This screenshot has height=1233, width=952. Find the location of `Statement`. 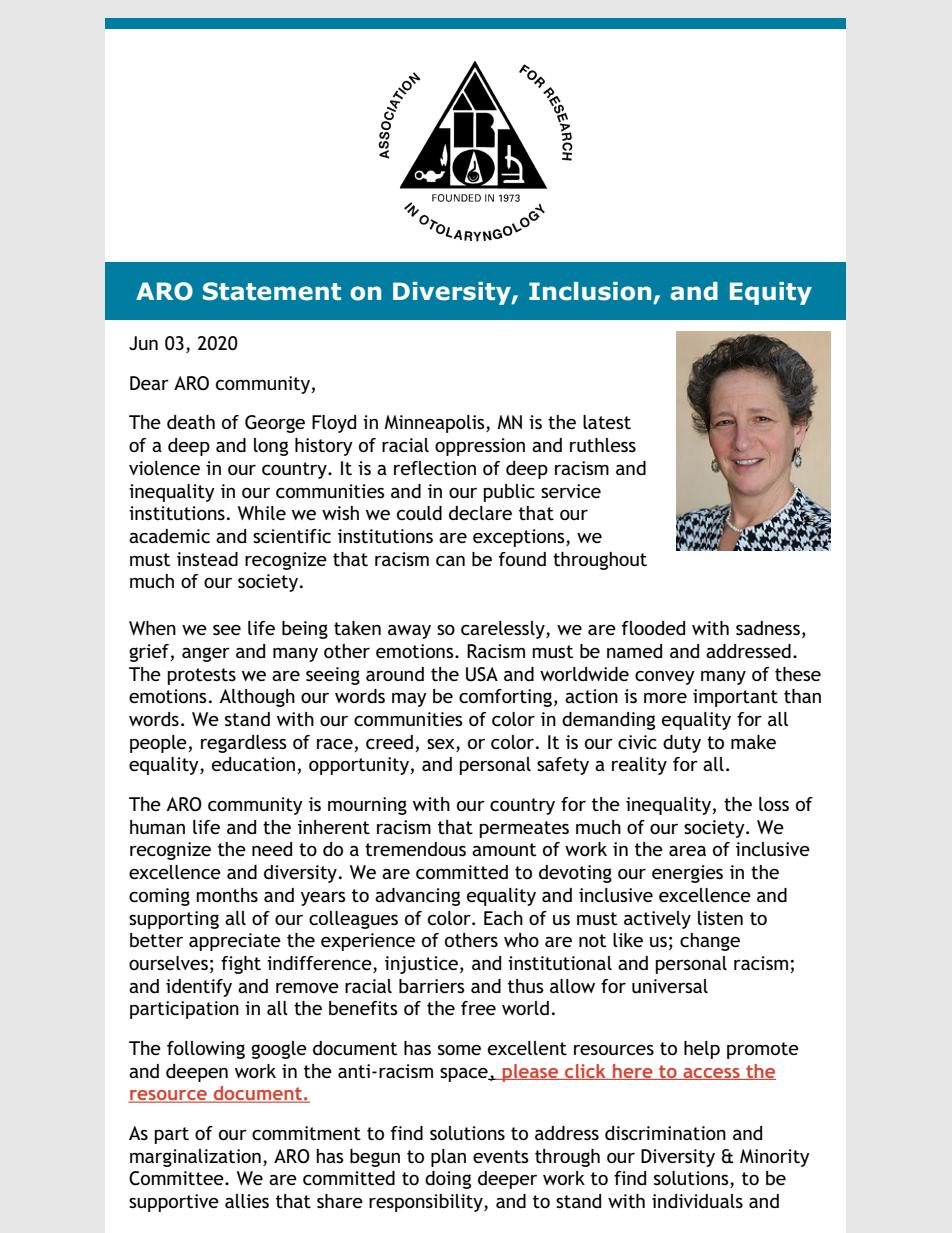

Statement is located at coordinates (272, 291).
